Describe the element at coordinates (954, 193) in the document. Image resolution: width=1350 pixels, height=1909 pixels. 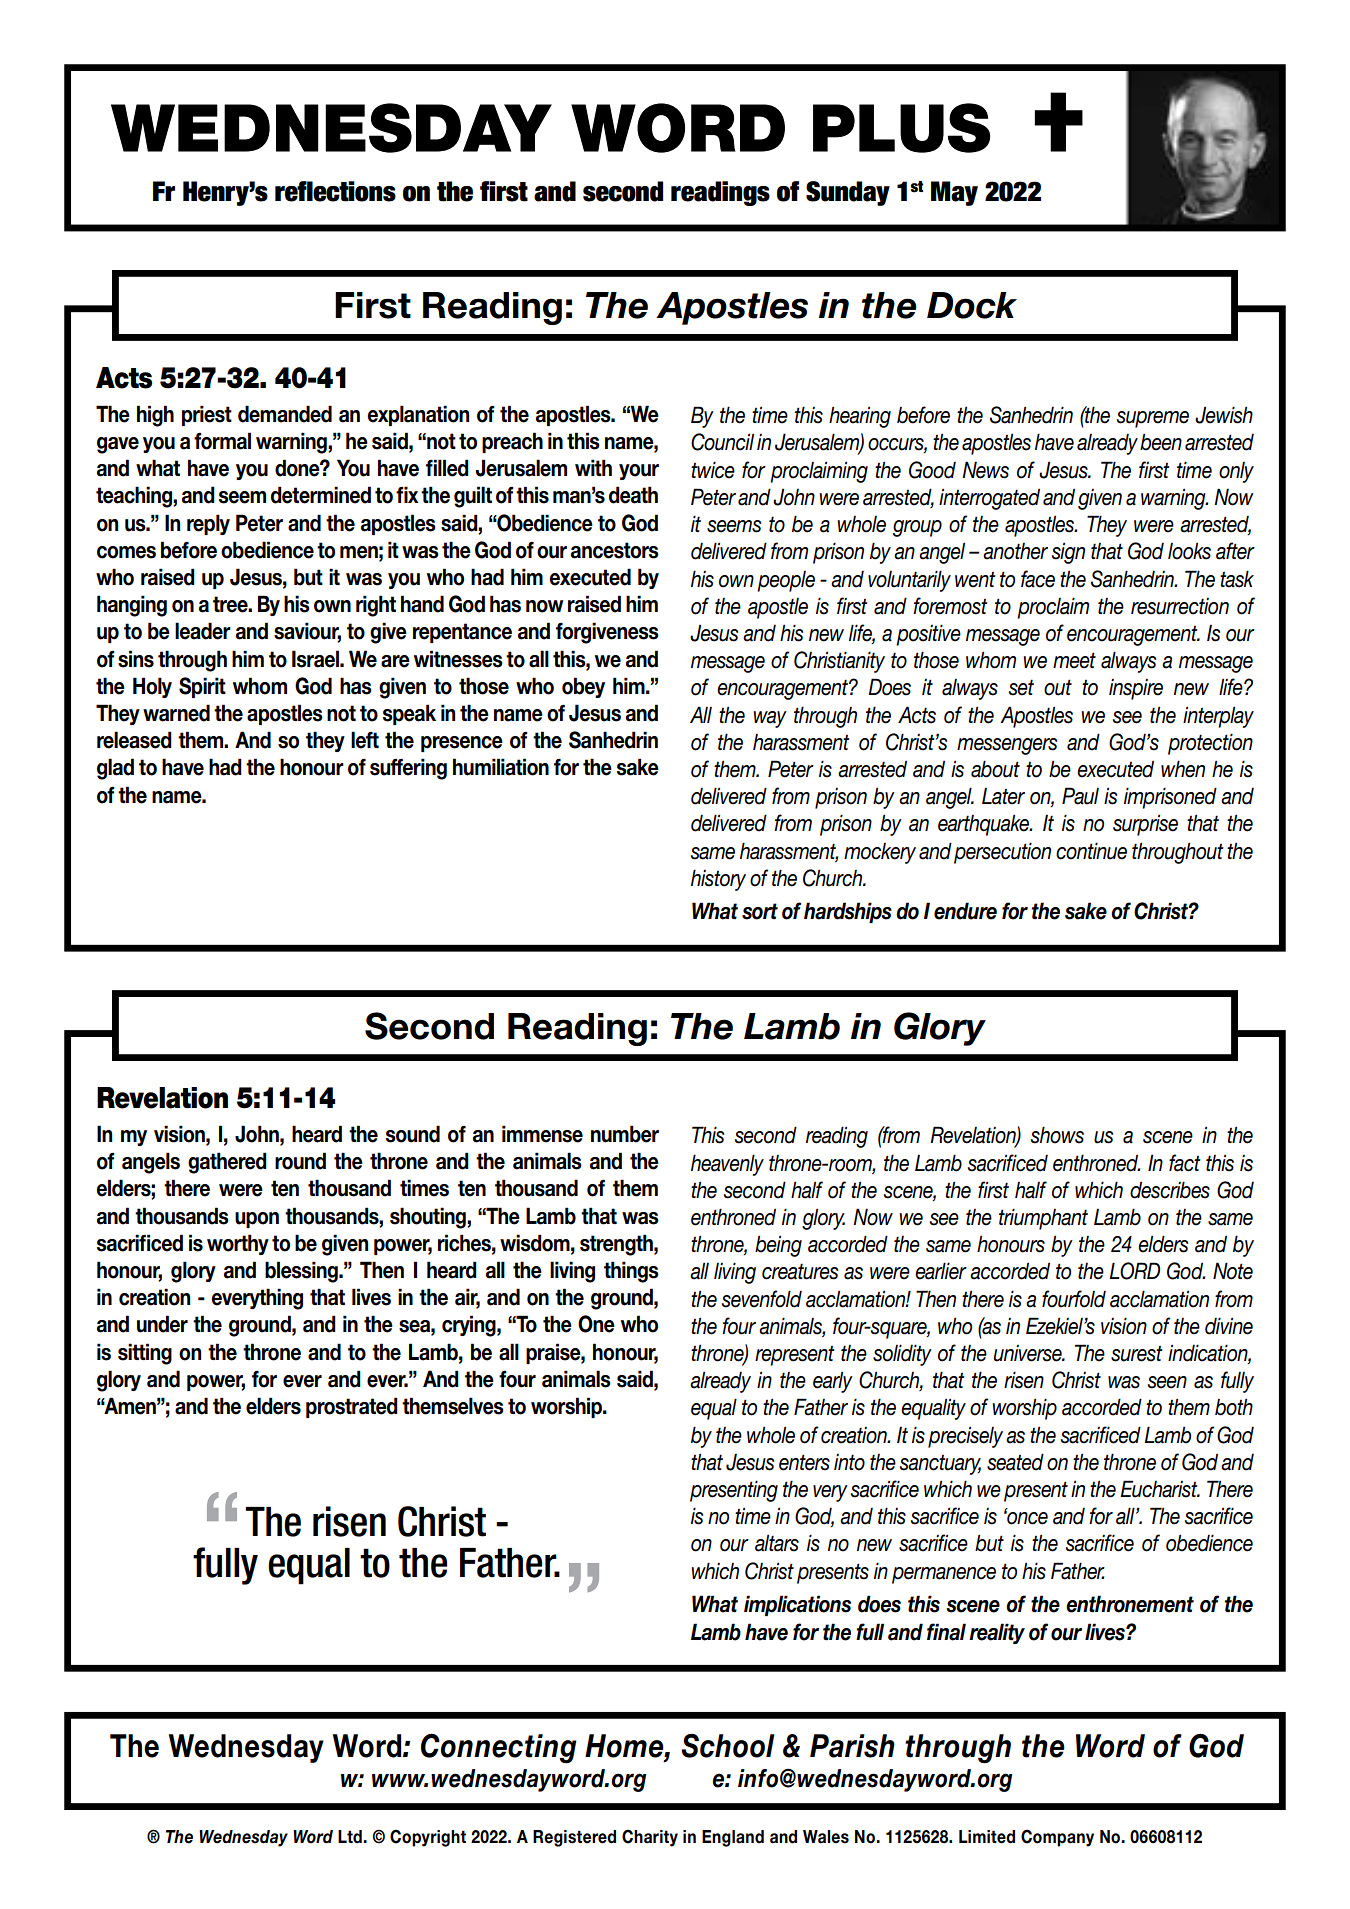
I see `May` at that location.
